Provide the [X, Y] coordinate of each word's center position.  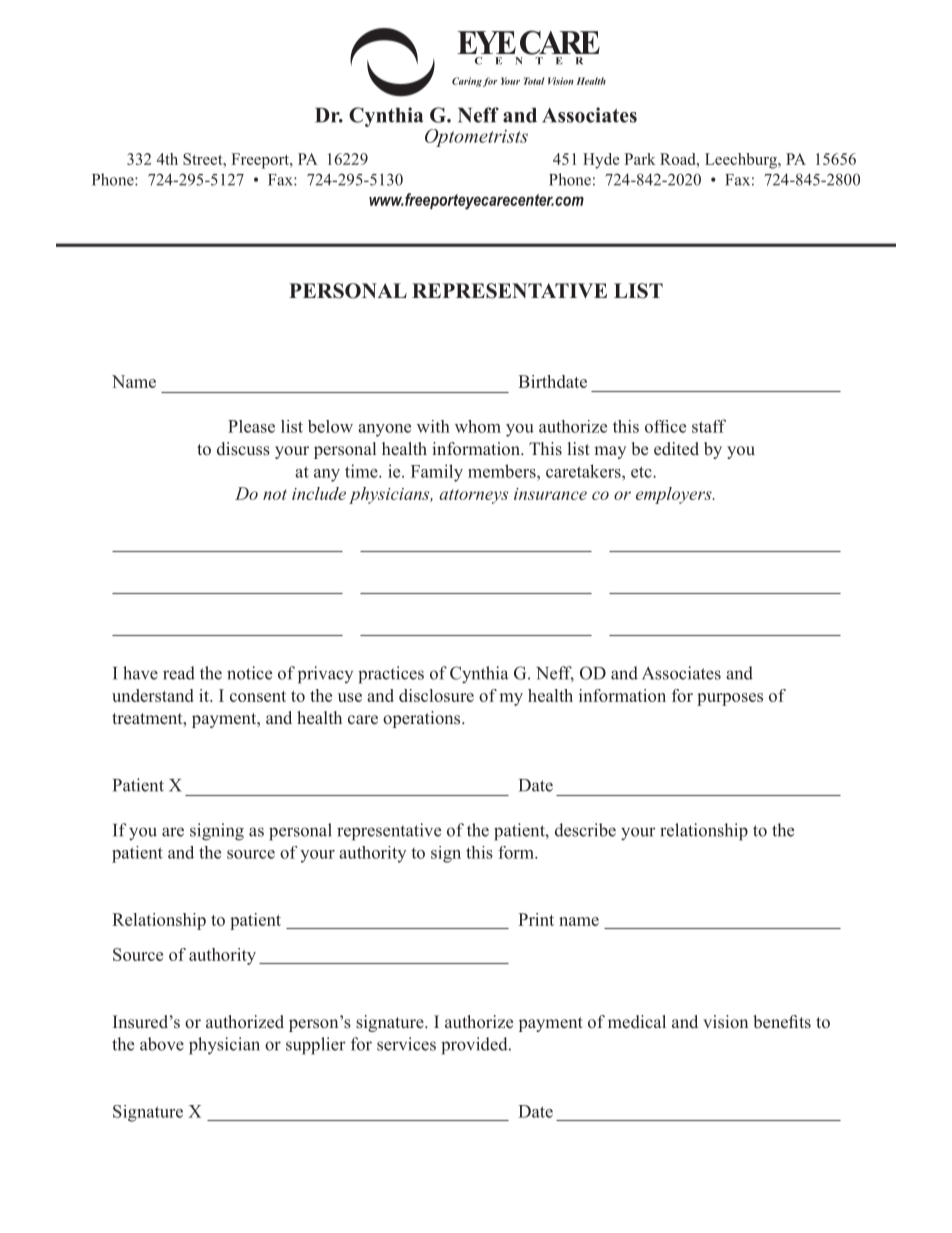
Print [536, 919]
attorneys [473, 496]
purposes [730, 699]
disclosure [436, 695]
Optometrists [476, 138]
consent [258, 696]
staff [709, 426]
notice [249, 673]
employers [675, 495]
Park [639, 159]
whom [478, 426]
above [162, 1044]
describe [585, 830]
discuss [243, 449]
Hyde [601, 161]
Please [251, 426]
